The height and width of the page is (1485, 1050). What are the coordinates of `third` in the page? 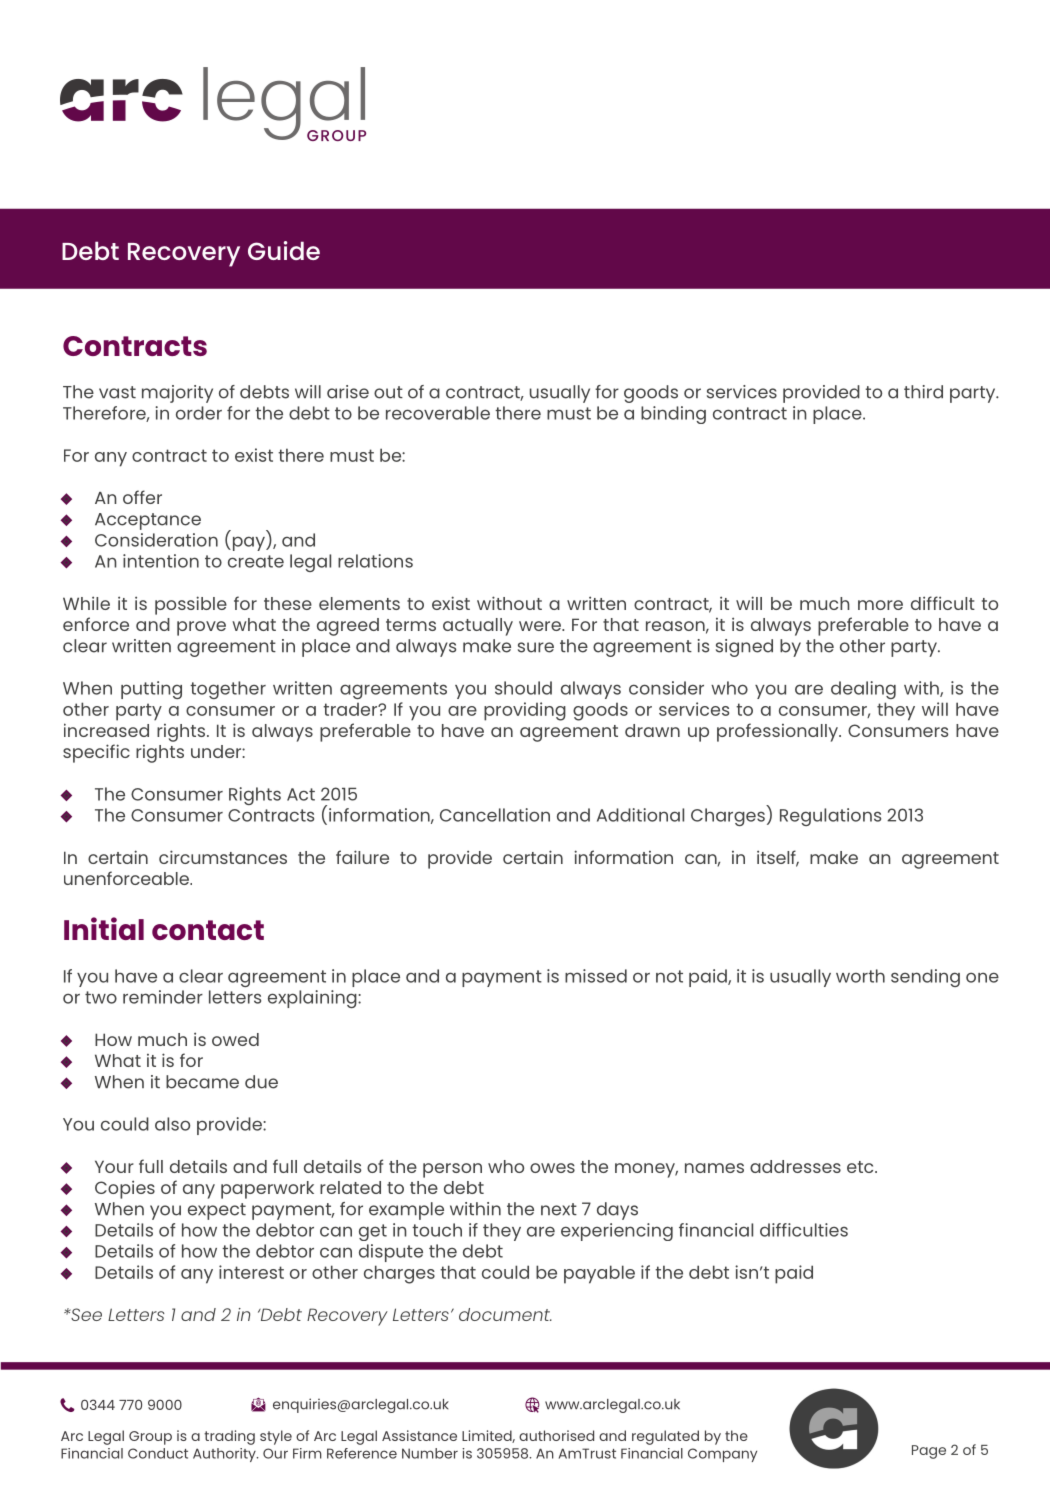 It's located at (923, 392).
